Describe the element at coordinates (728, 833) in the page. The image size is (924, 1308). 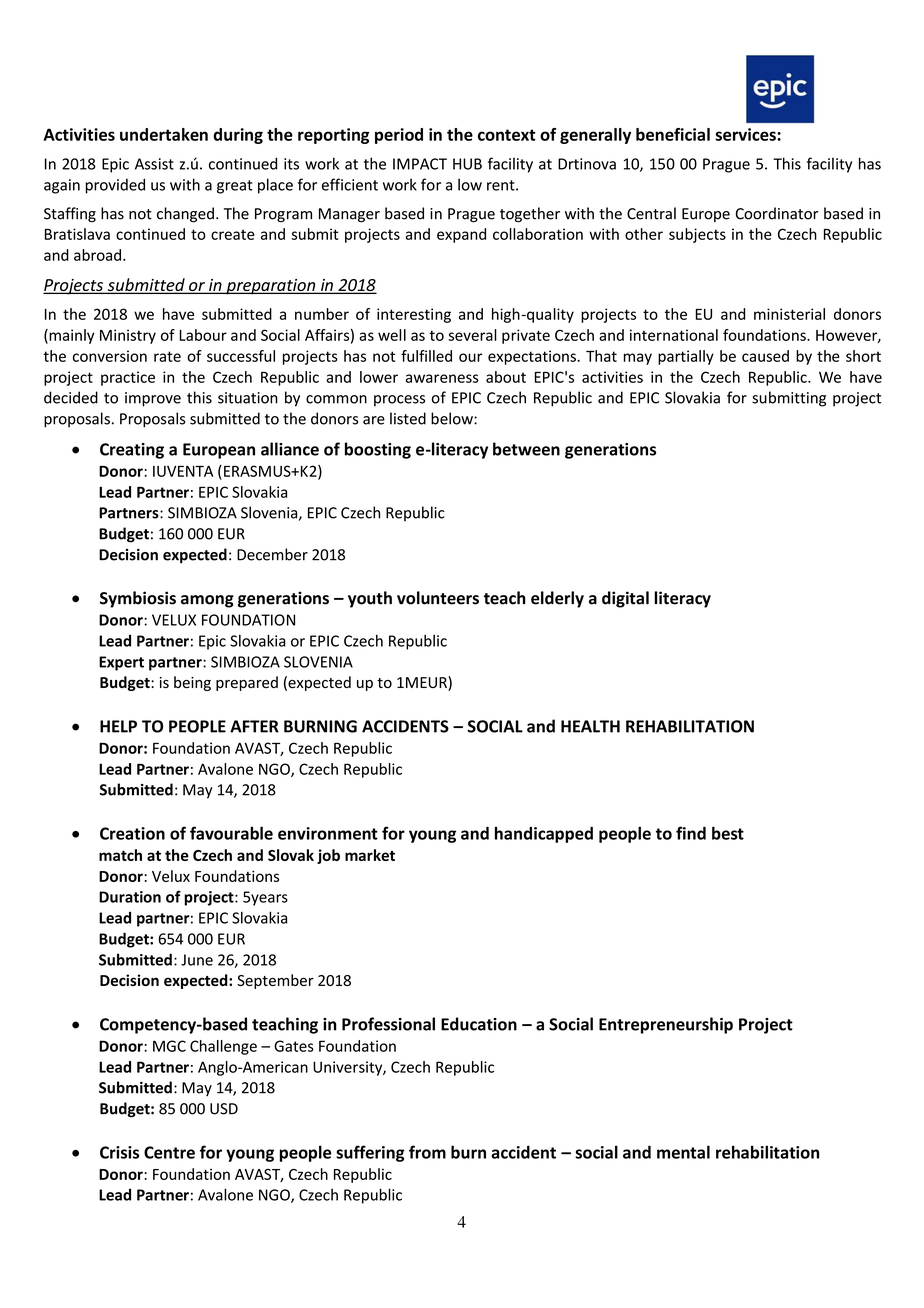
I see `best` at that location.
